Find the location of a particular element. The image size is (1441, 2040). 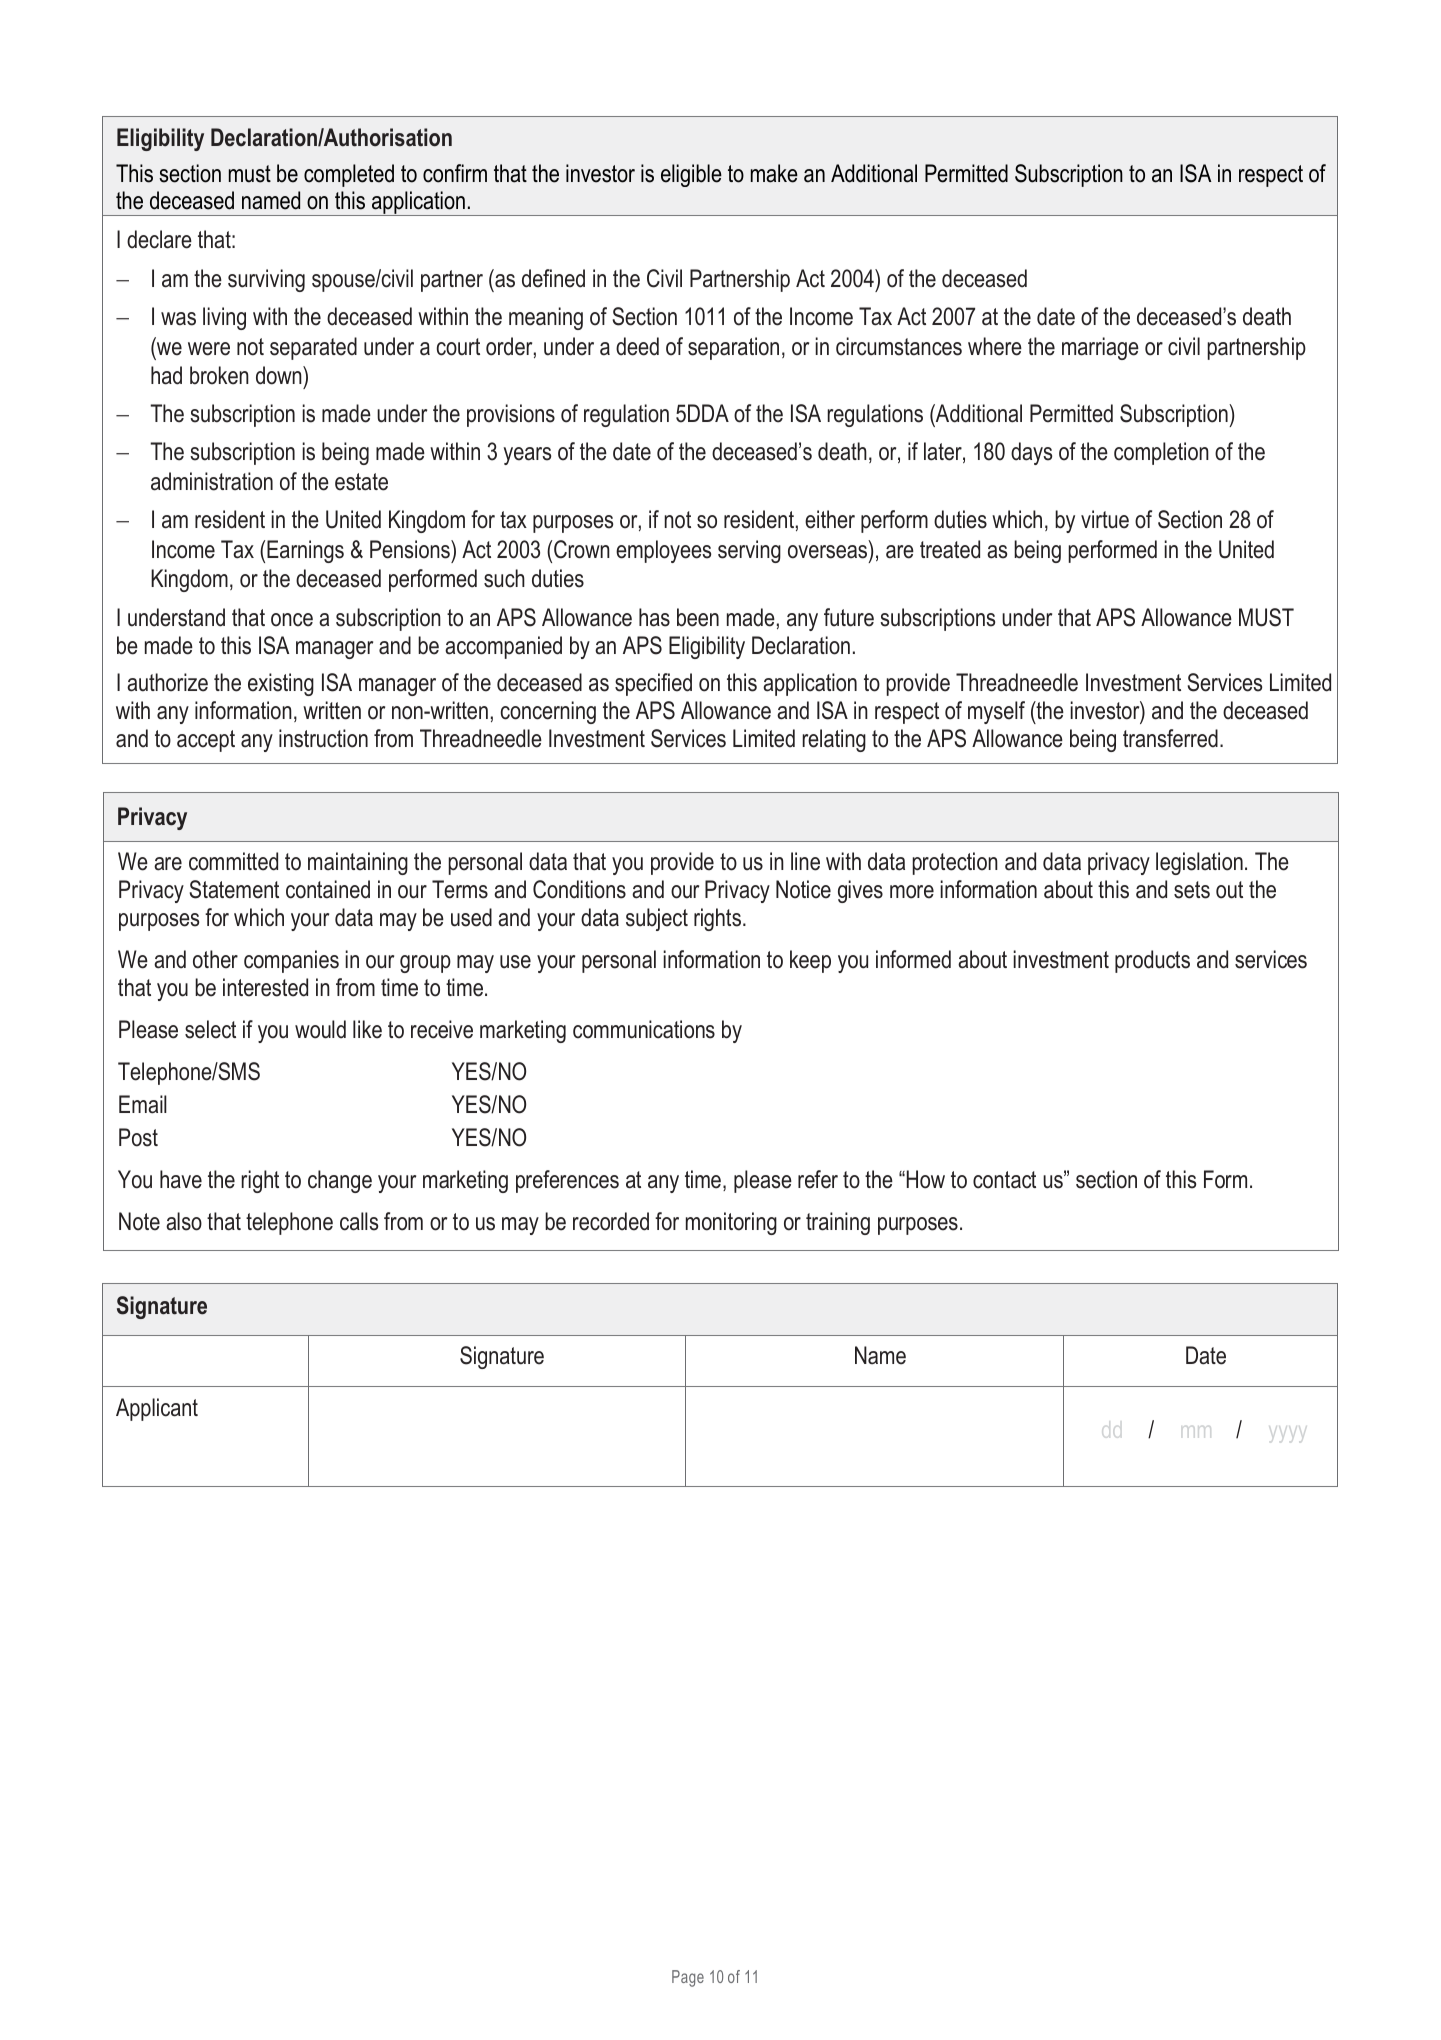

Applicant is located at coordinates (157, 1409).
